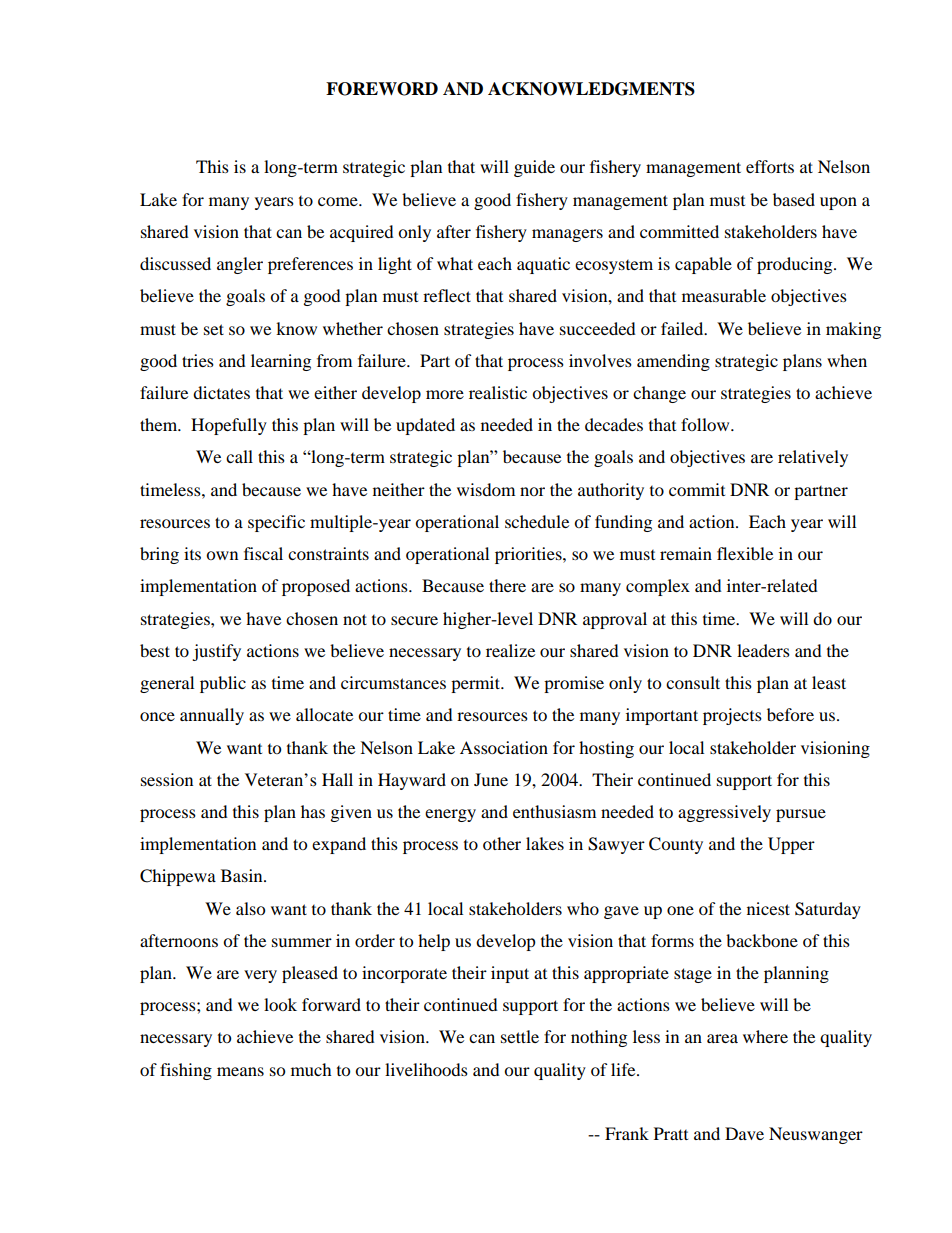  What do you see at coordinates (770, 166) in the screenshot?
I see `efforts` at bounding box center [770, 166].
